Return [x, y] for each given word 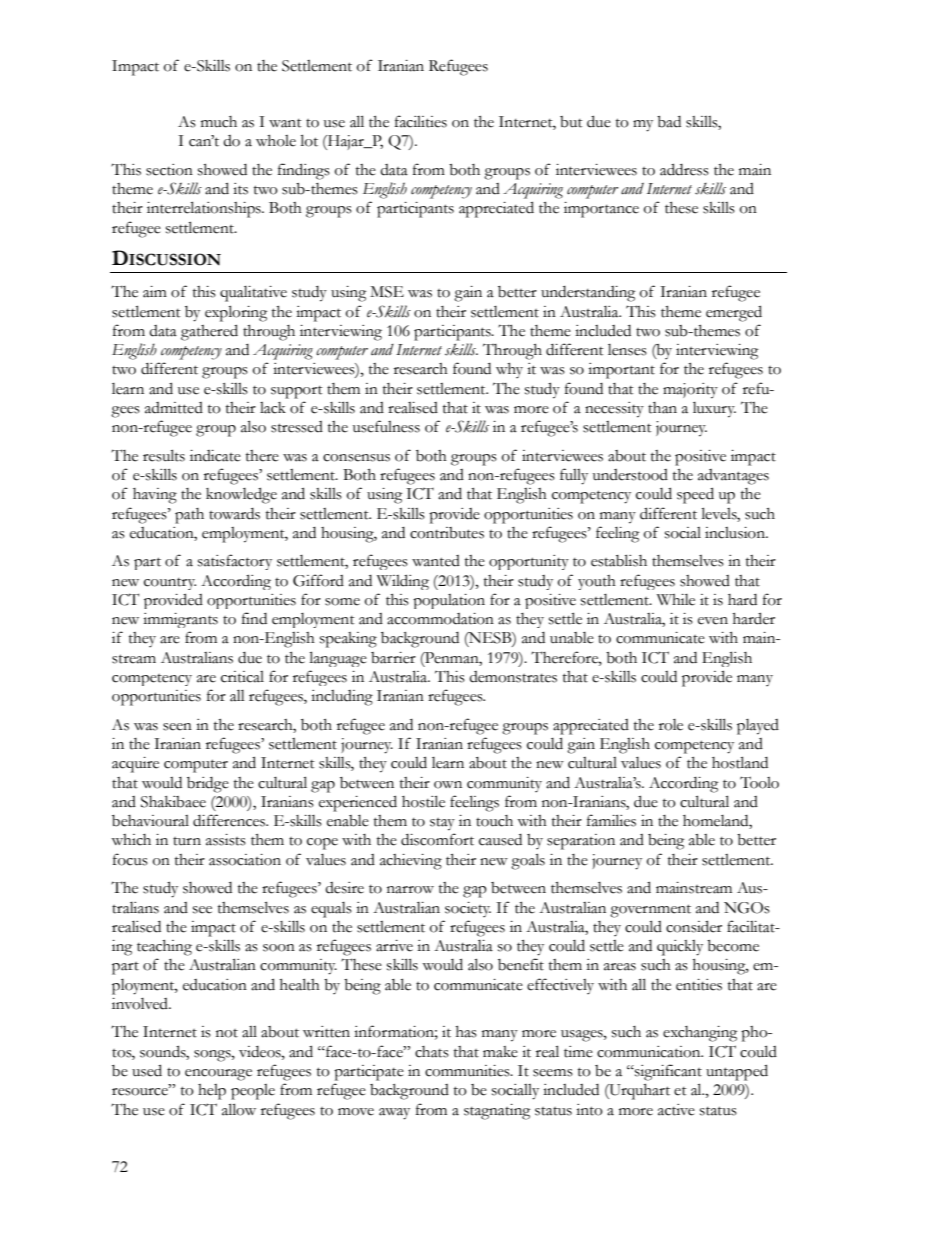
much [219, 122]
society [468, 909]
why [509, 370]
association [245, 860]
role [671, 725]
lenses [627, 350]
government [650, 911]
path [189, 516]
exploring [236, 313]
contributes [447, 533]
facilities [421, 121]
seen [177, 727]
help [212, 1092]
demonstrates [513, 677]
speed [695, 495]
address [684, 169]
